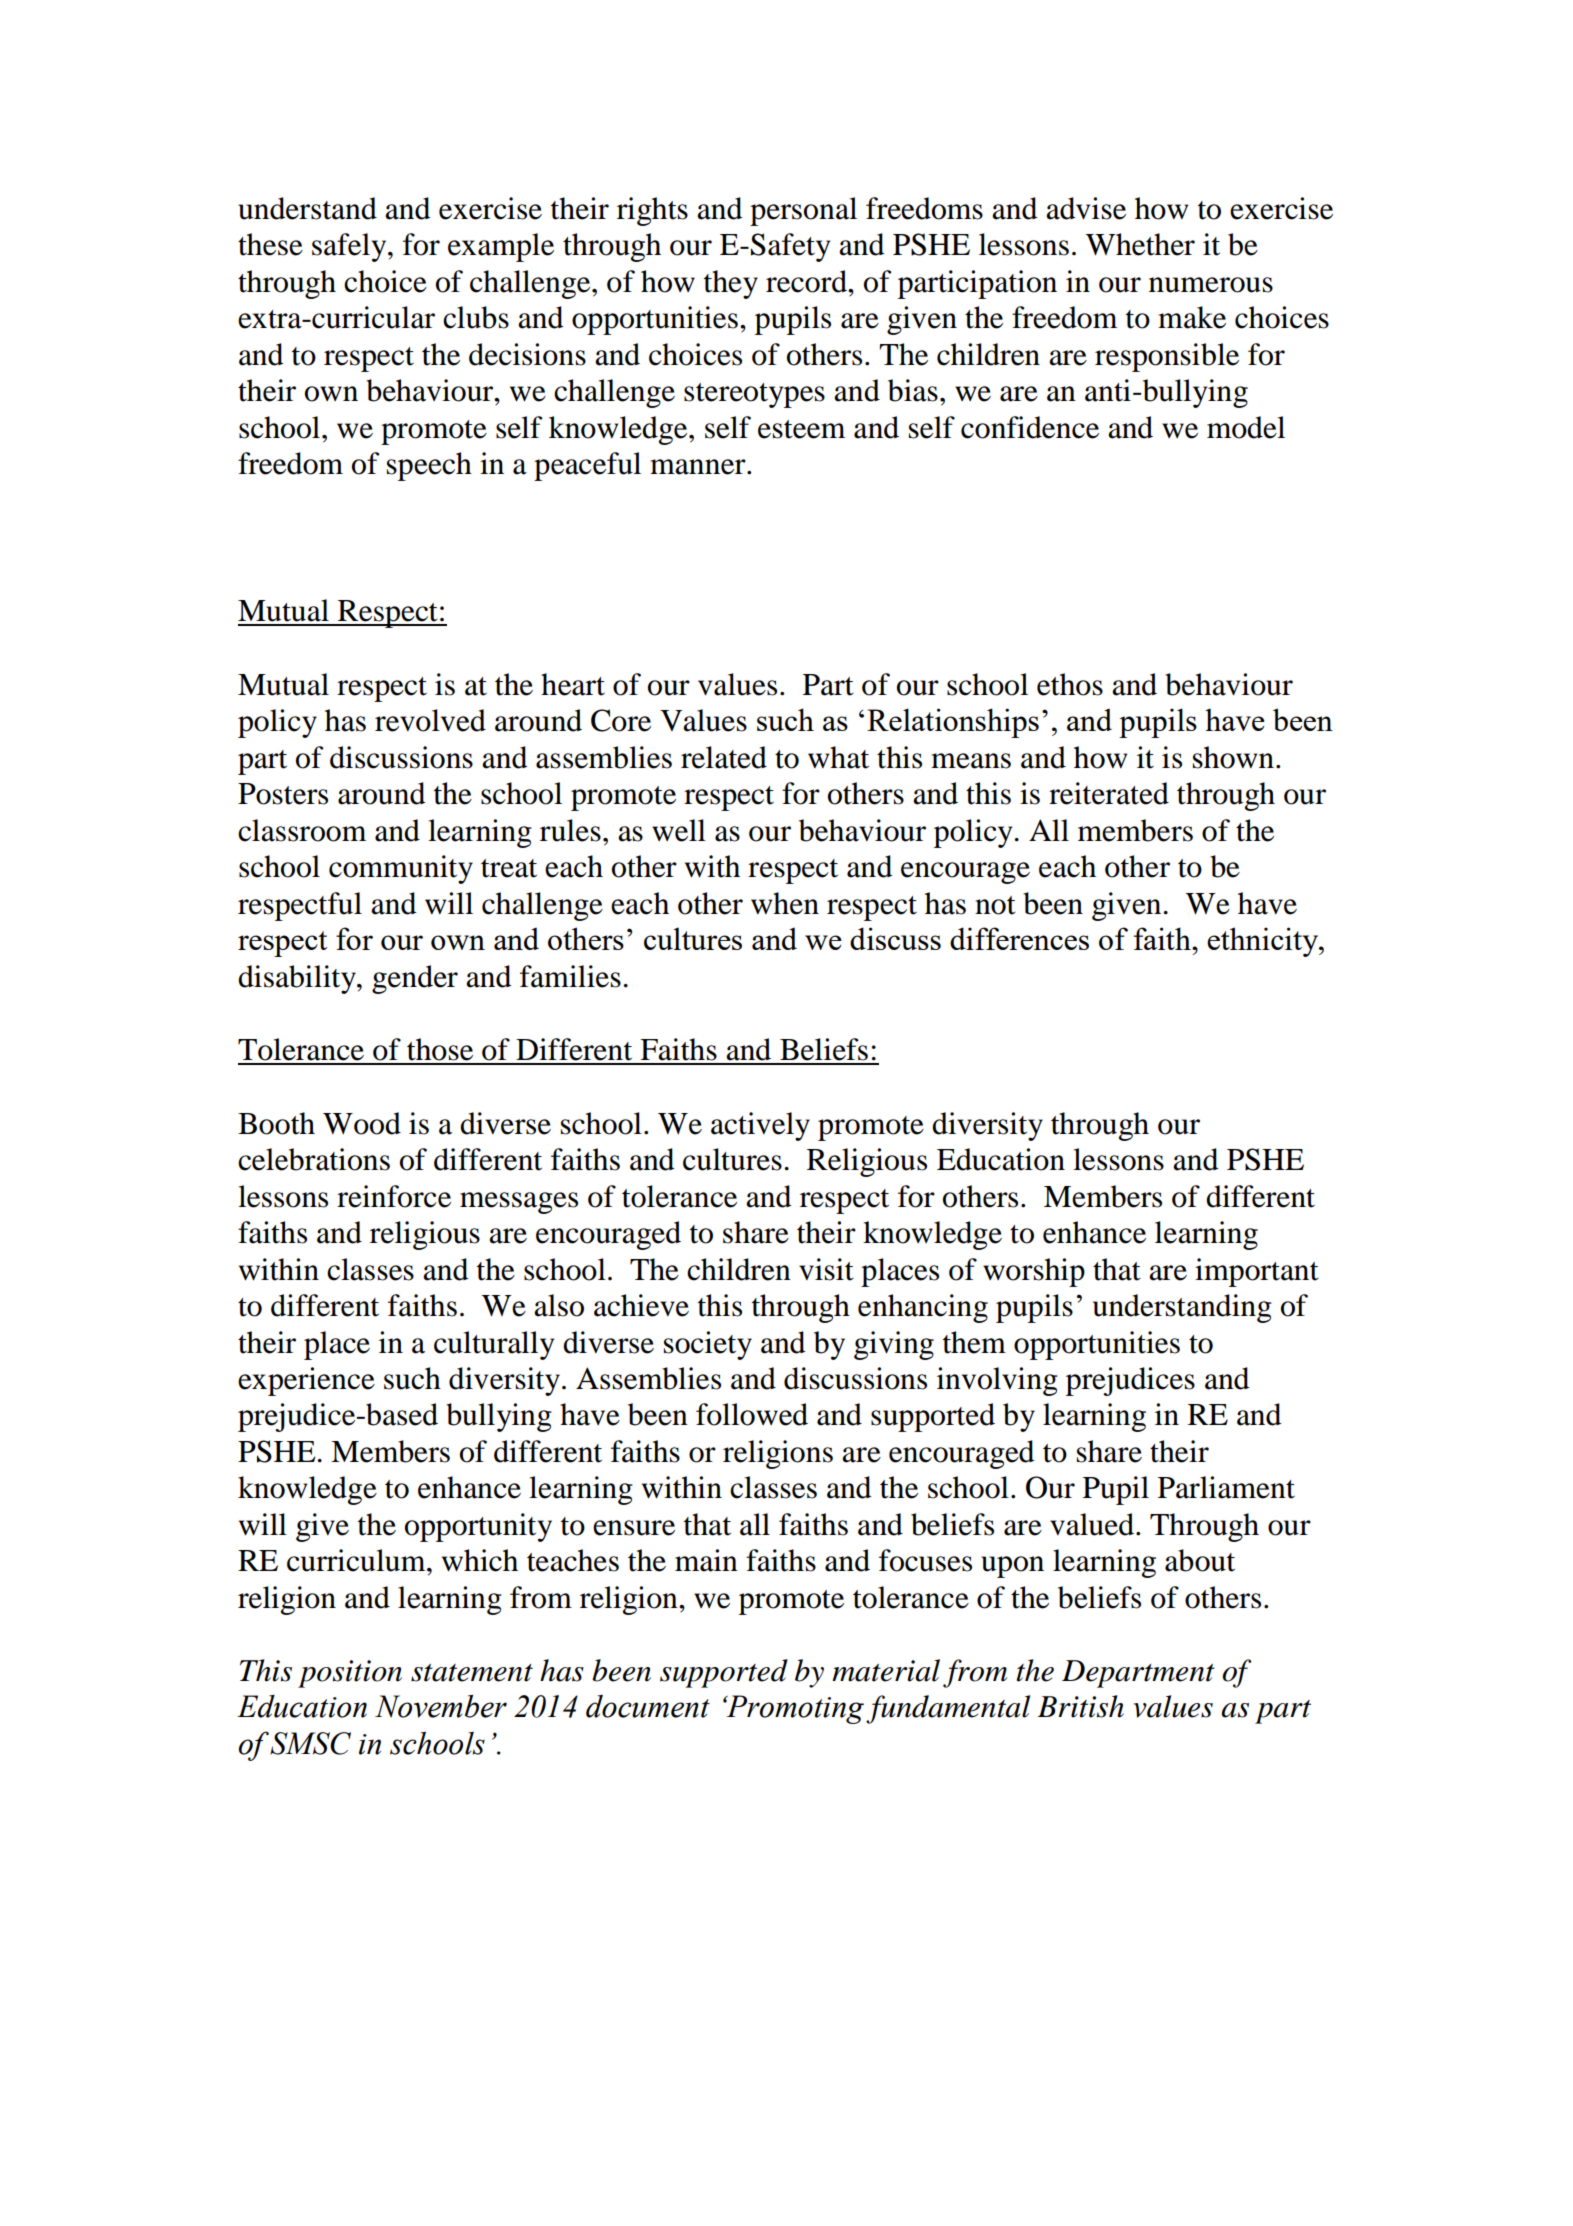  I want to click on material, so click(886, 1670).
